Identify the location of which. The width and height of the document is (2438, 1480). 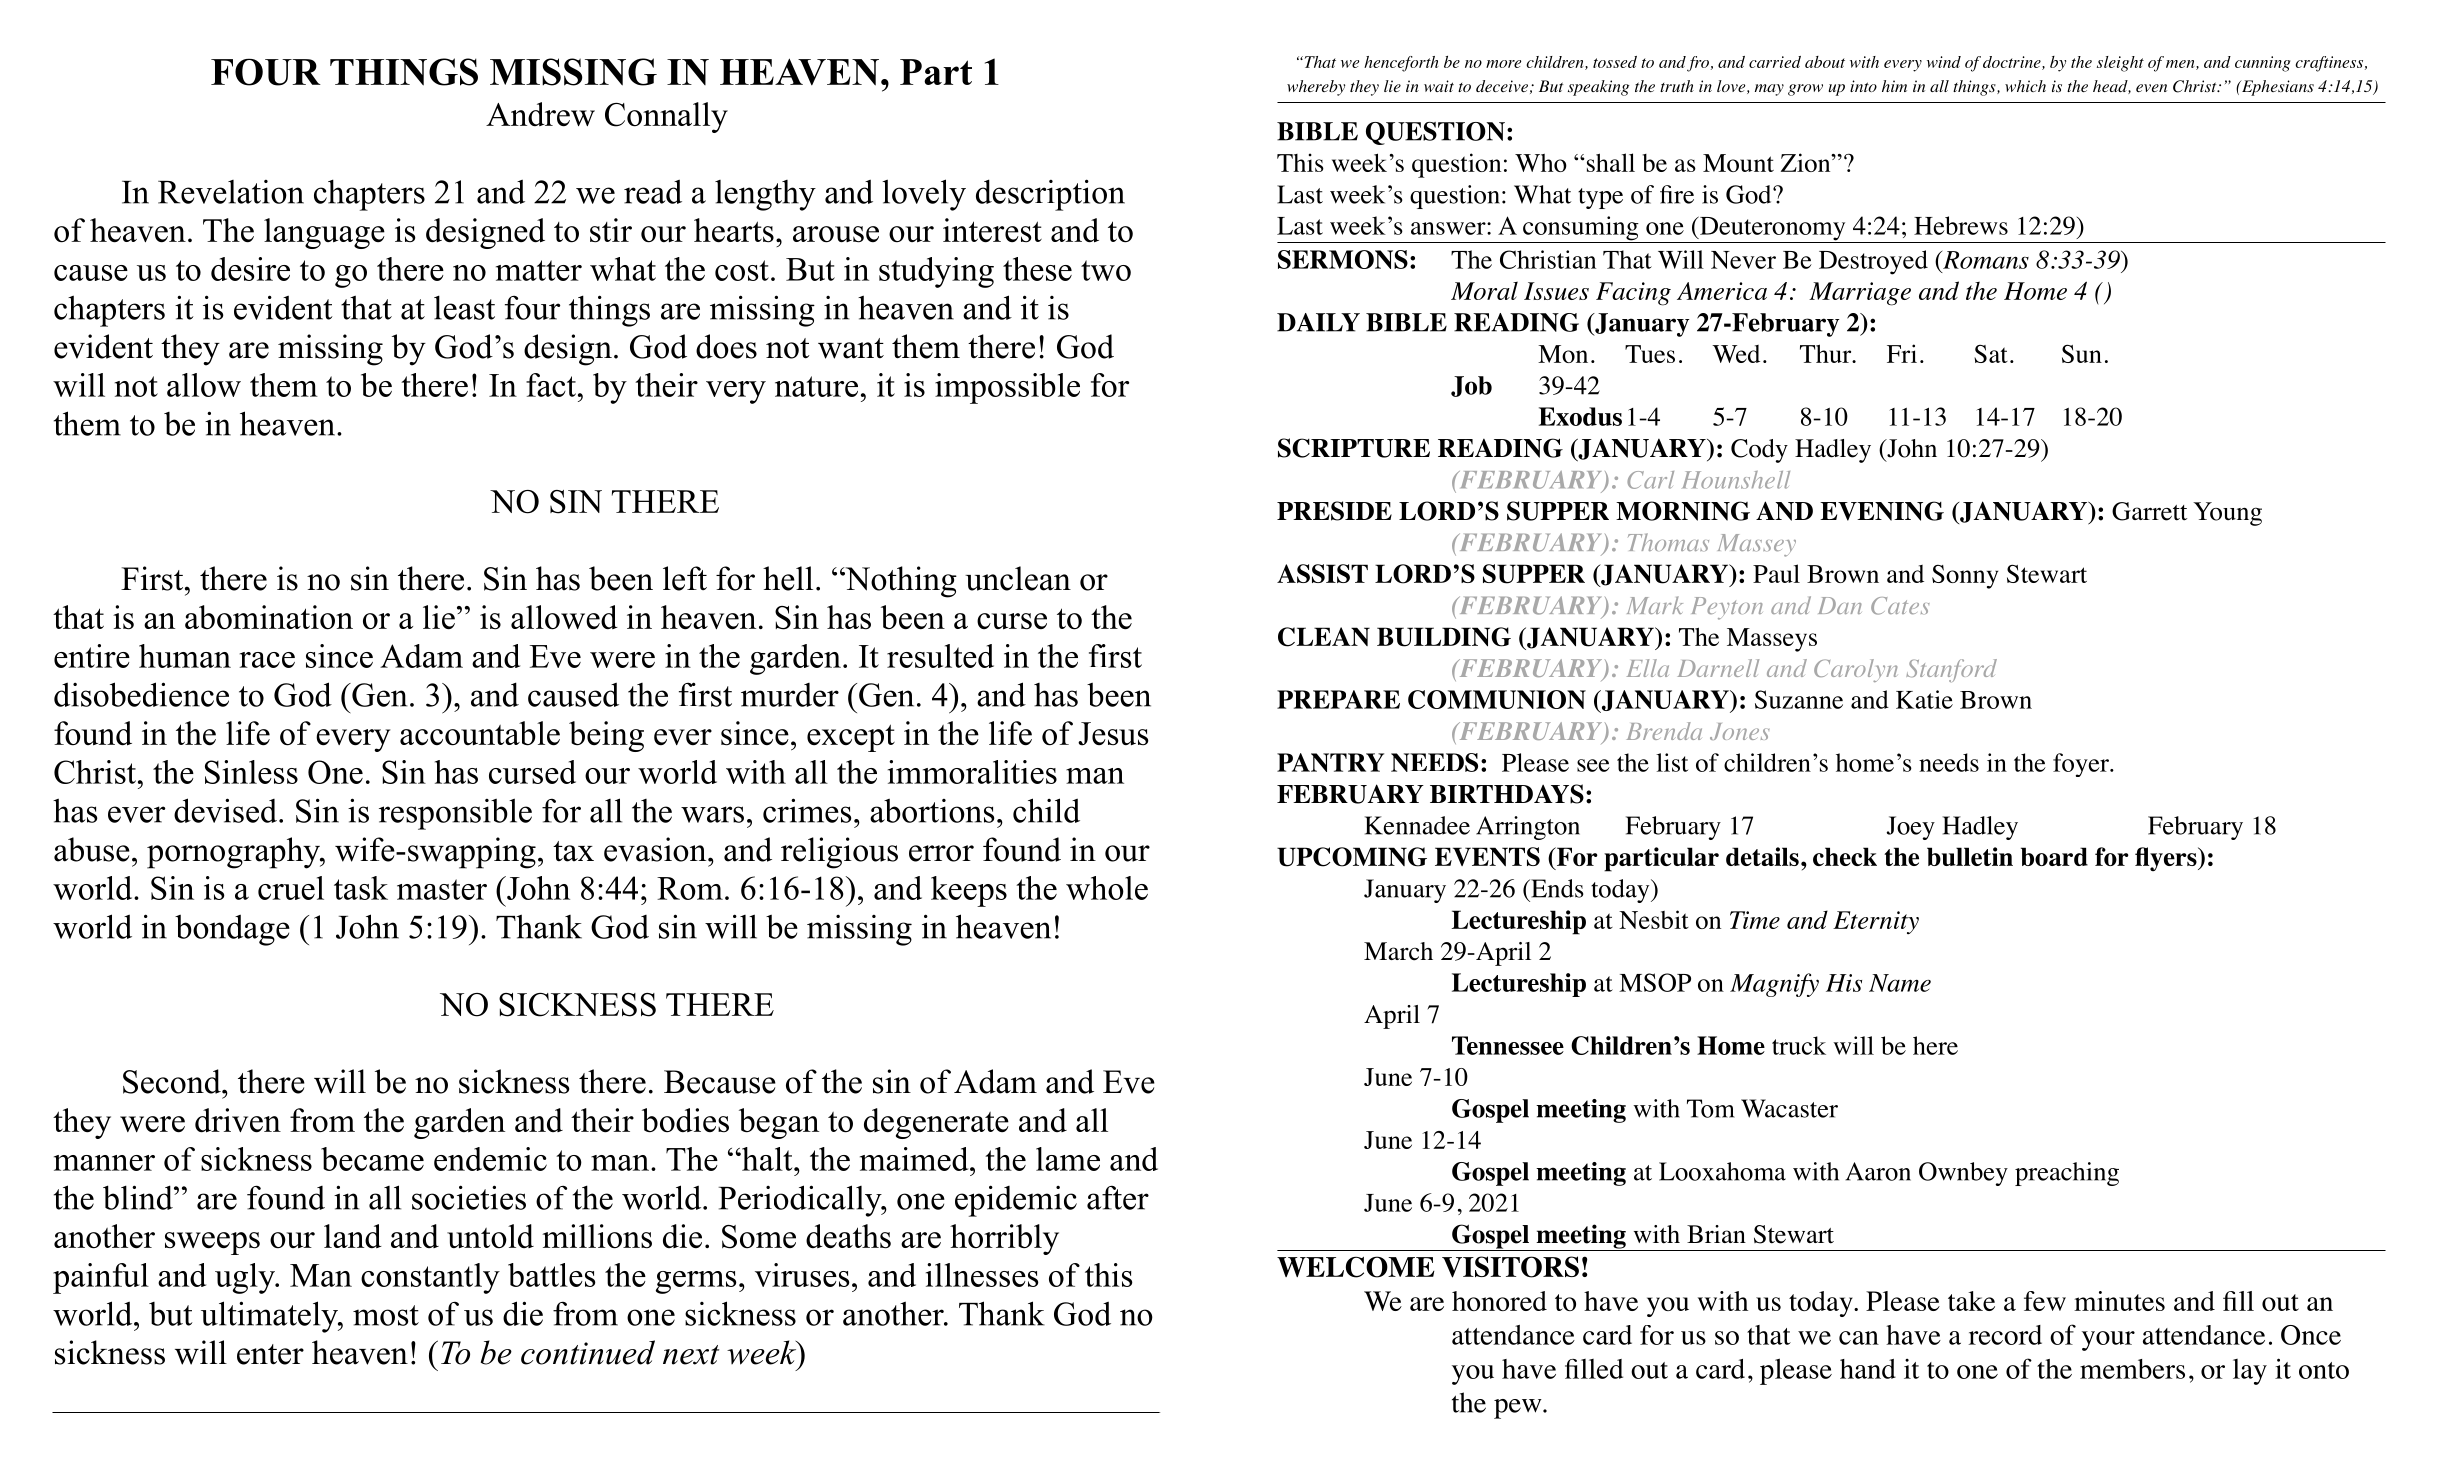
(2025, 86).
